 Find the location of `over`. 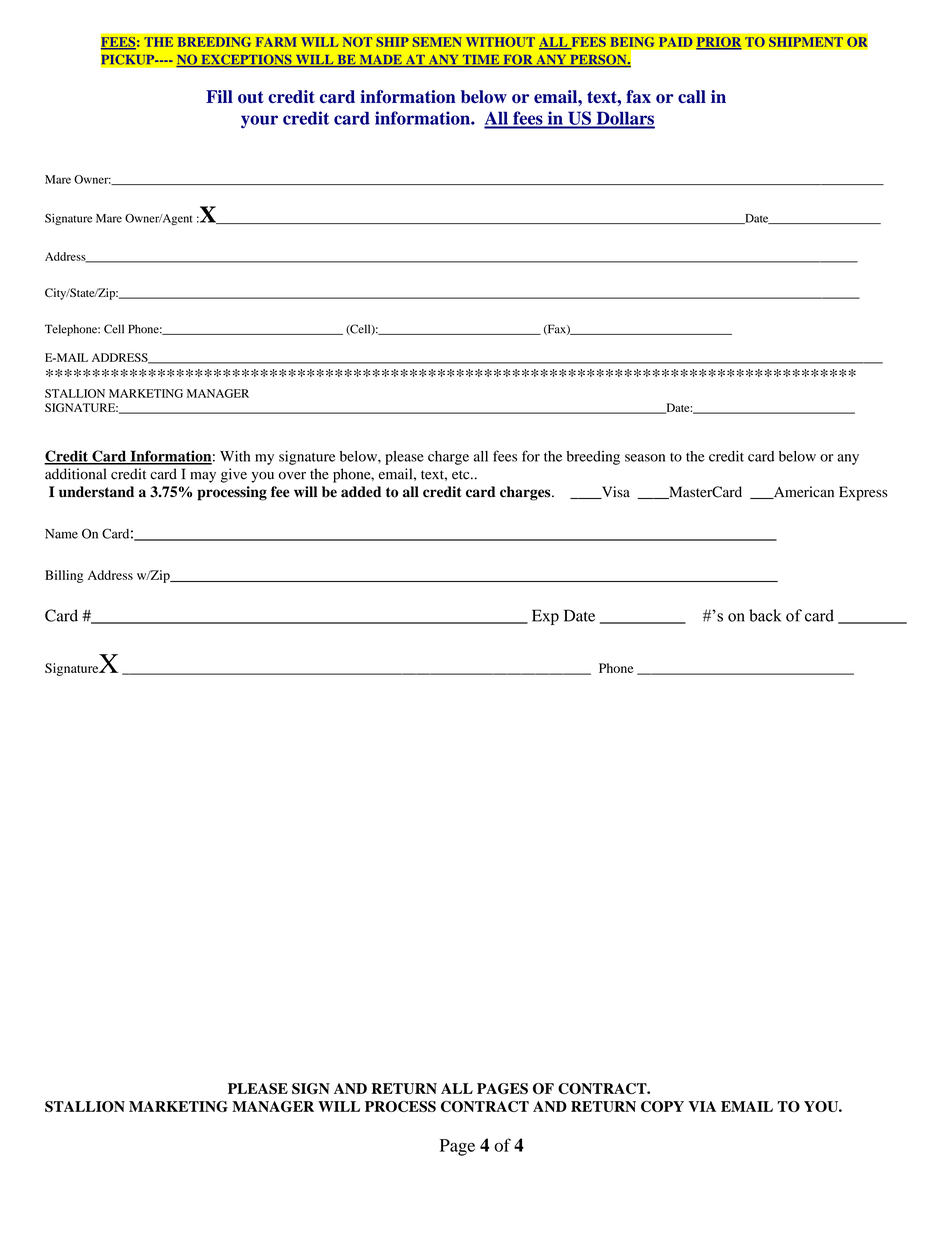

over is located at coordinates (292, 476).
